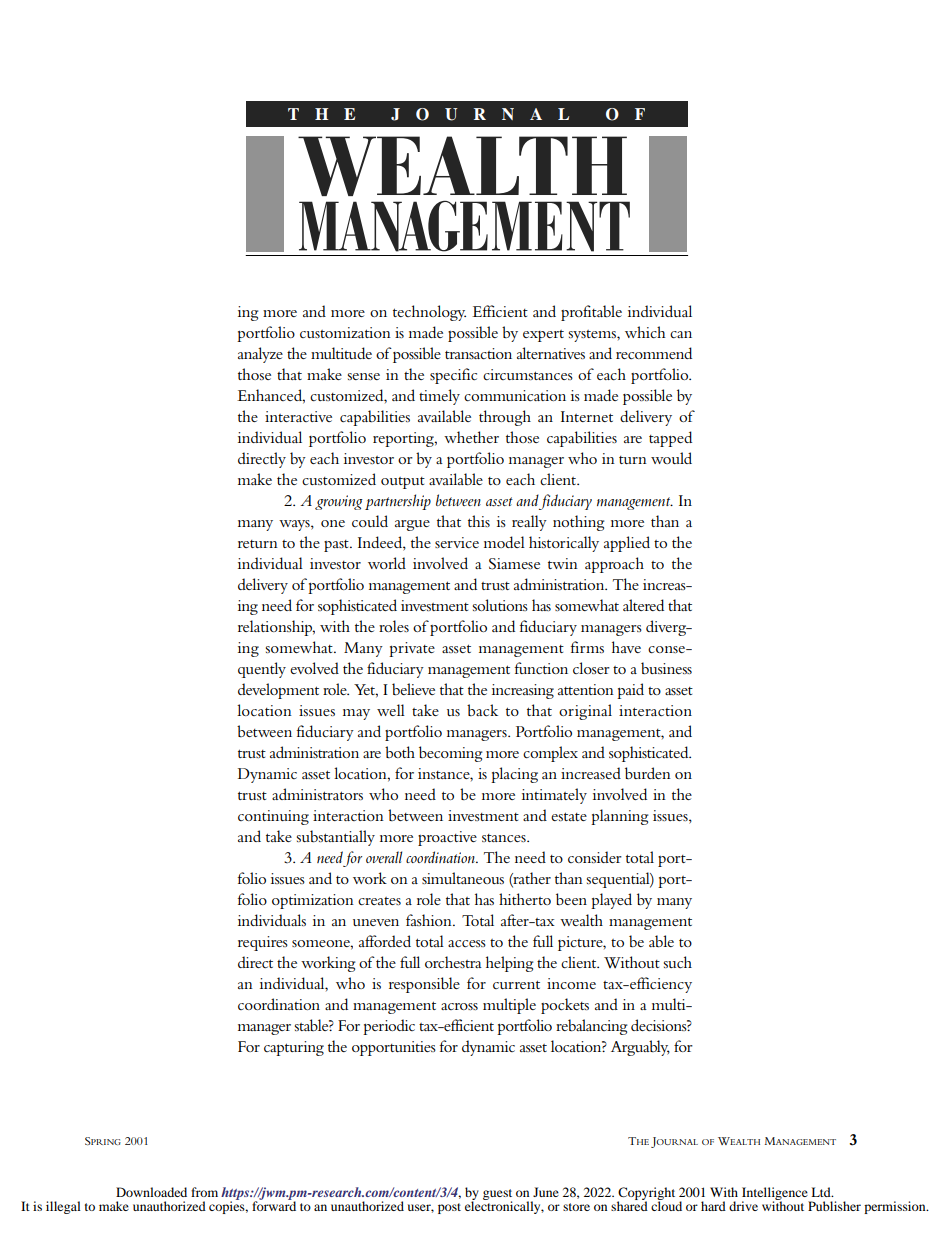  What do you see at coordinates (478, 353) in the document?
I see `transaction` at bounding box center [478, 353].
